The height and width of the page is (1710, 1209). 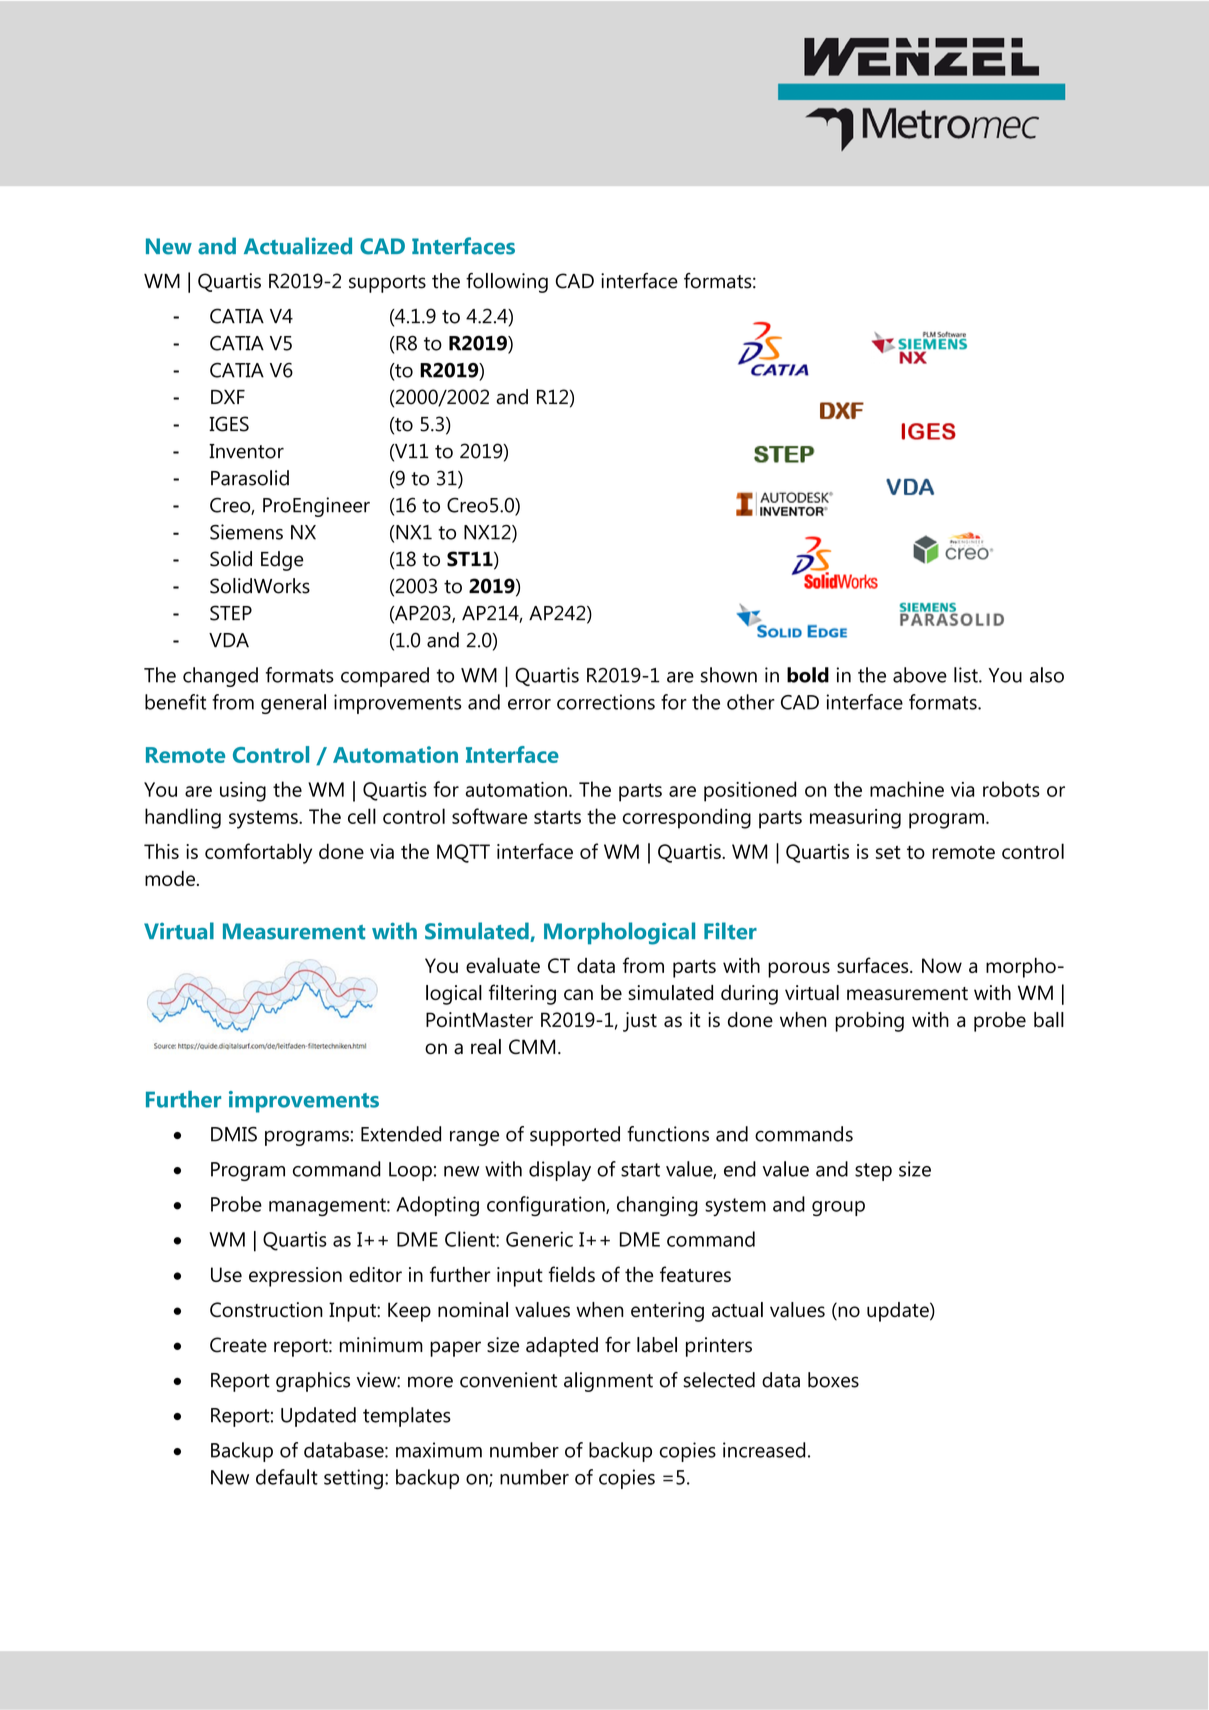 What do you see at coordinates (833, 1380) in the page?
I see `boxes` at bounding box center [833, 1380].
